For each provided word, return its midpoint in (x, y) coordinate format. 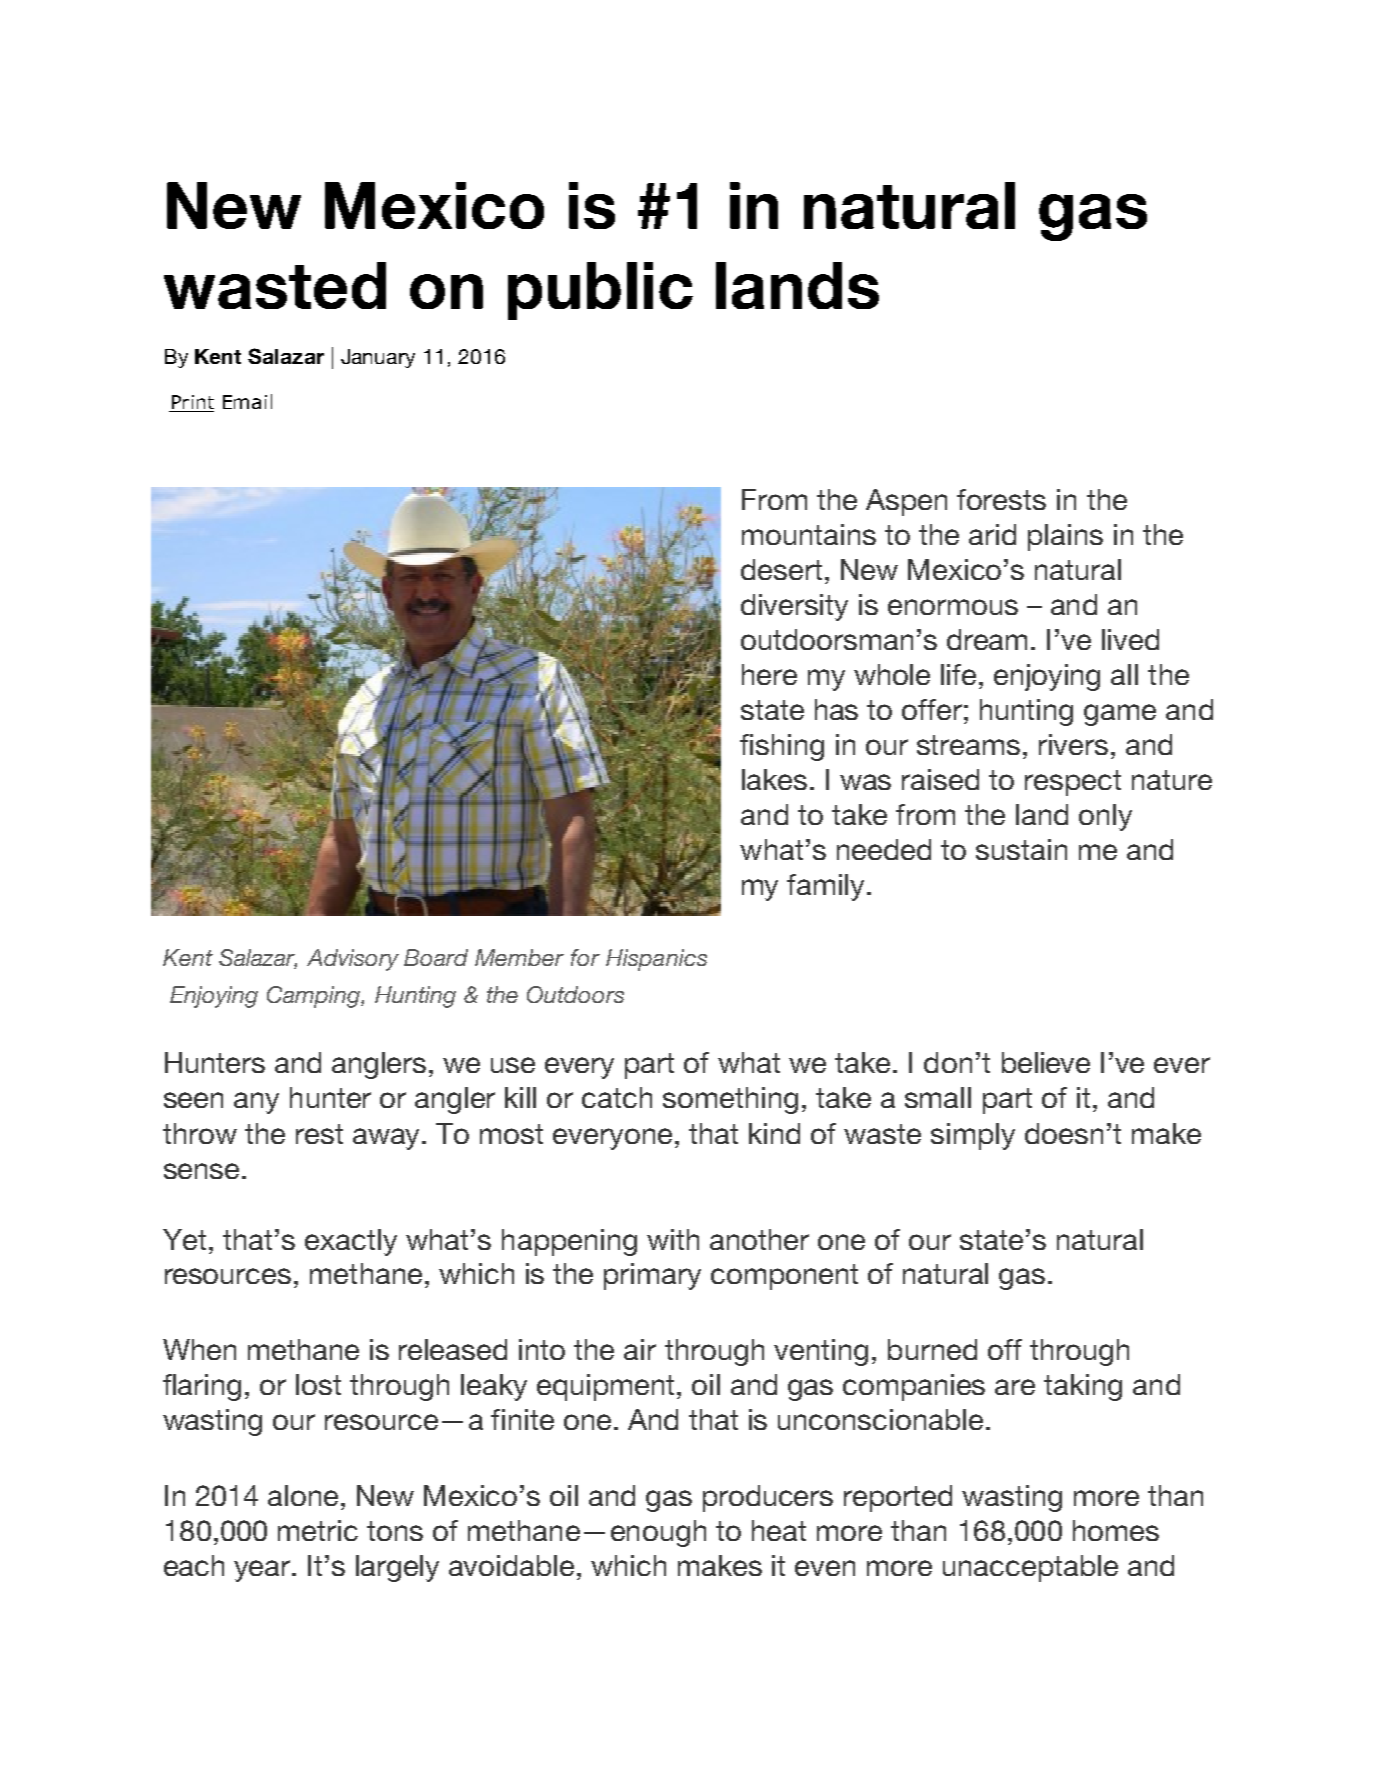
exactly (351, 1242)
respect (1073, 783)
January (378, 358)
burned (932, 1349)
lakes (774, 779)
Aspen (906, 502)
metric (318, 1530)
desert (781, 569)
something (730, 1100)
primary (652, 1276)
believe (1046, 1062)
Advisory (353, 960)
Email (247, 401)
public (600, 291)
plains (1065, 537)
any (256, 1103)
